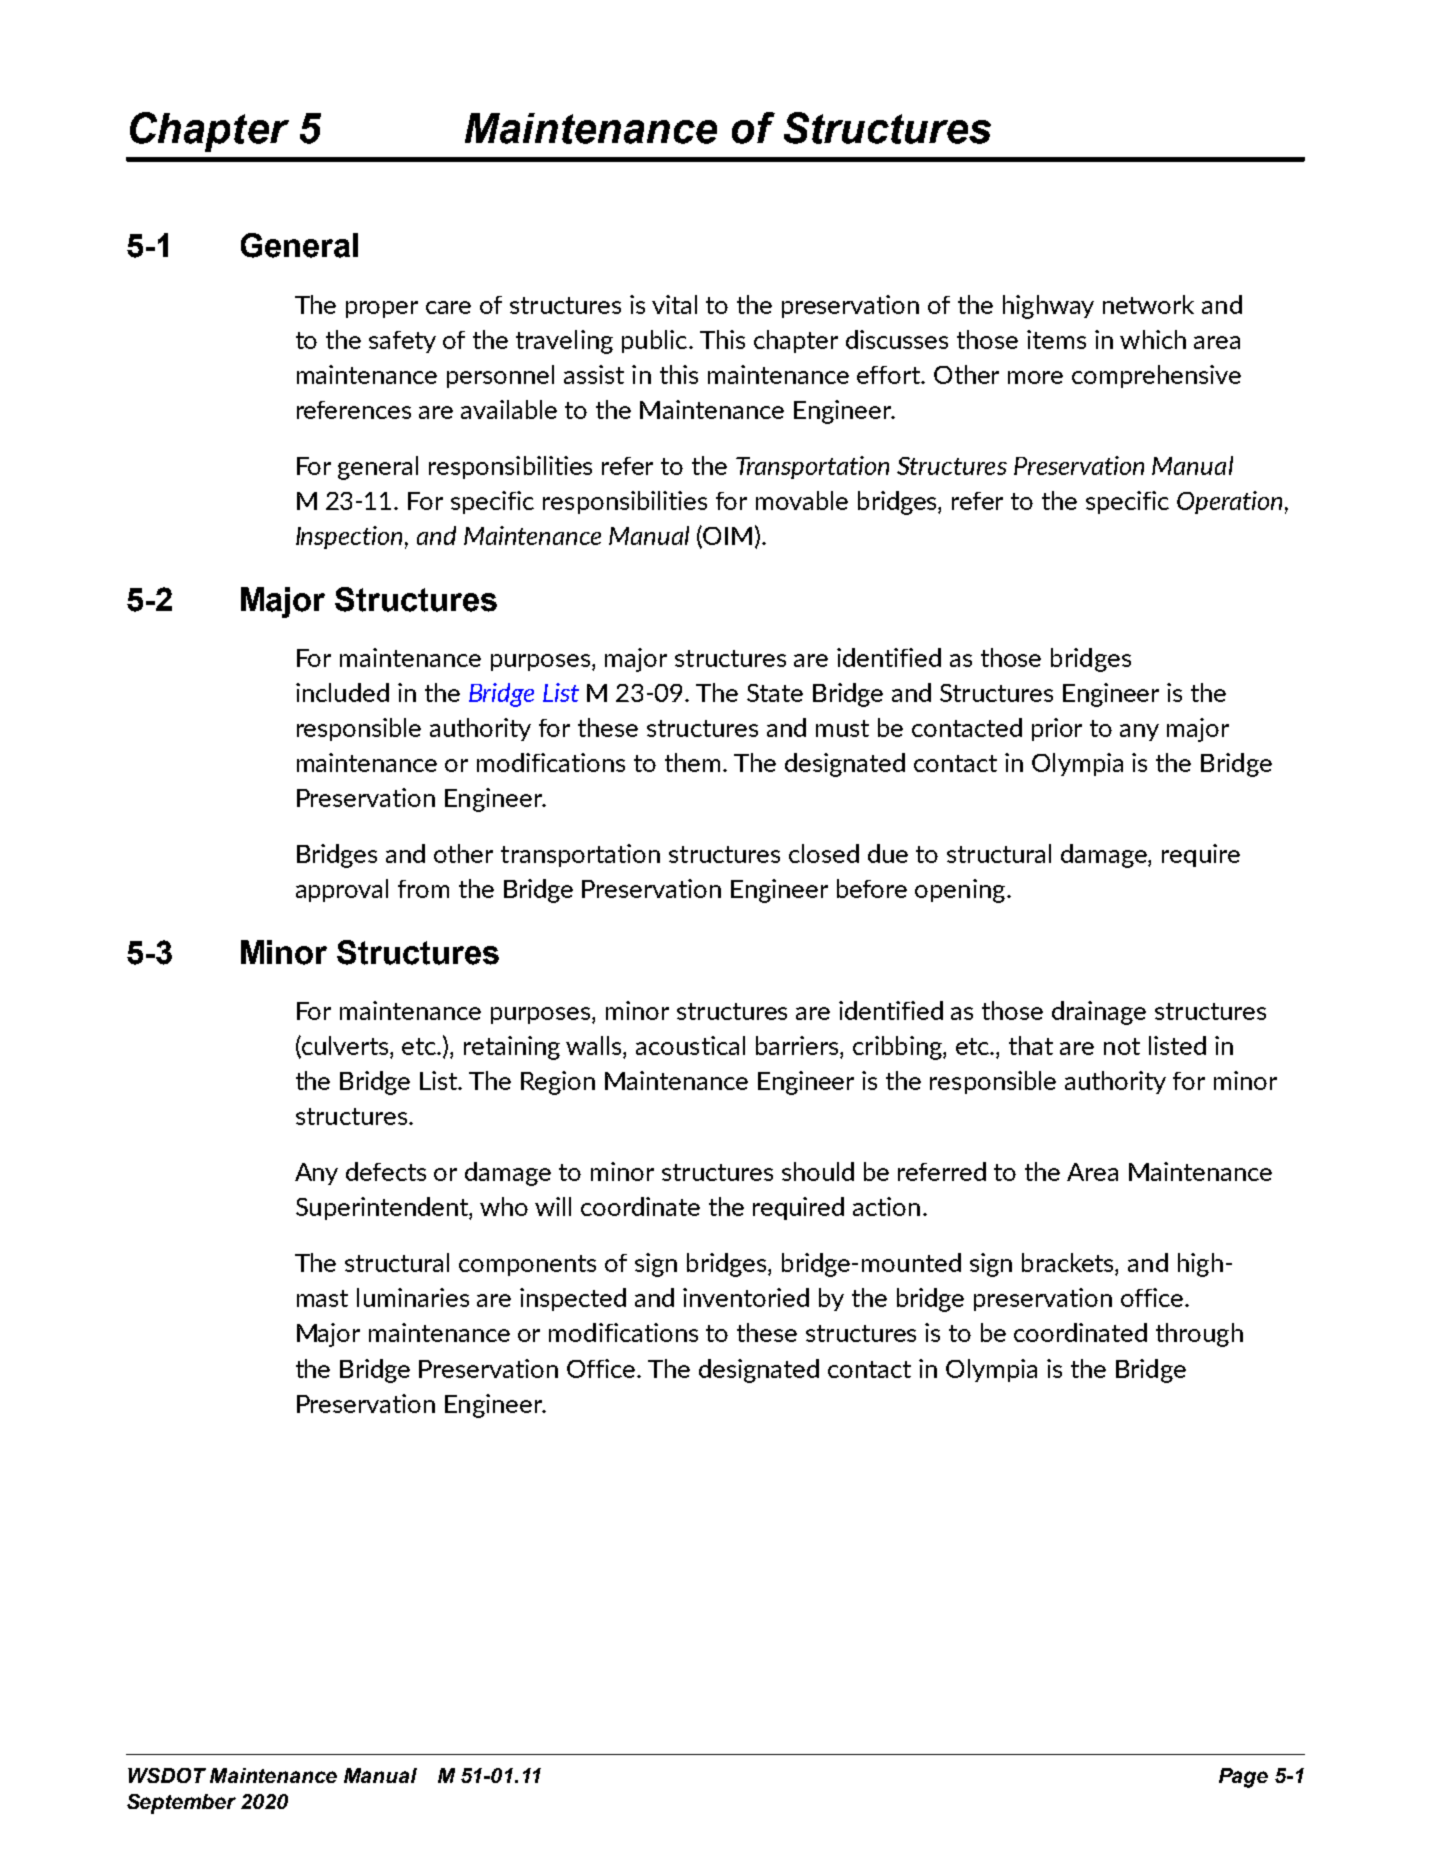 The height and width of the screenshot is (1852, 1431). What do you see at coordinates (181, 1804) in the screenshot?
I see `September` at bounding box center [181, 1804].
